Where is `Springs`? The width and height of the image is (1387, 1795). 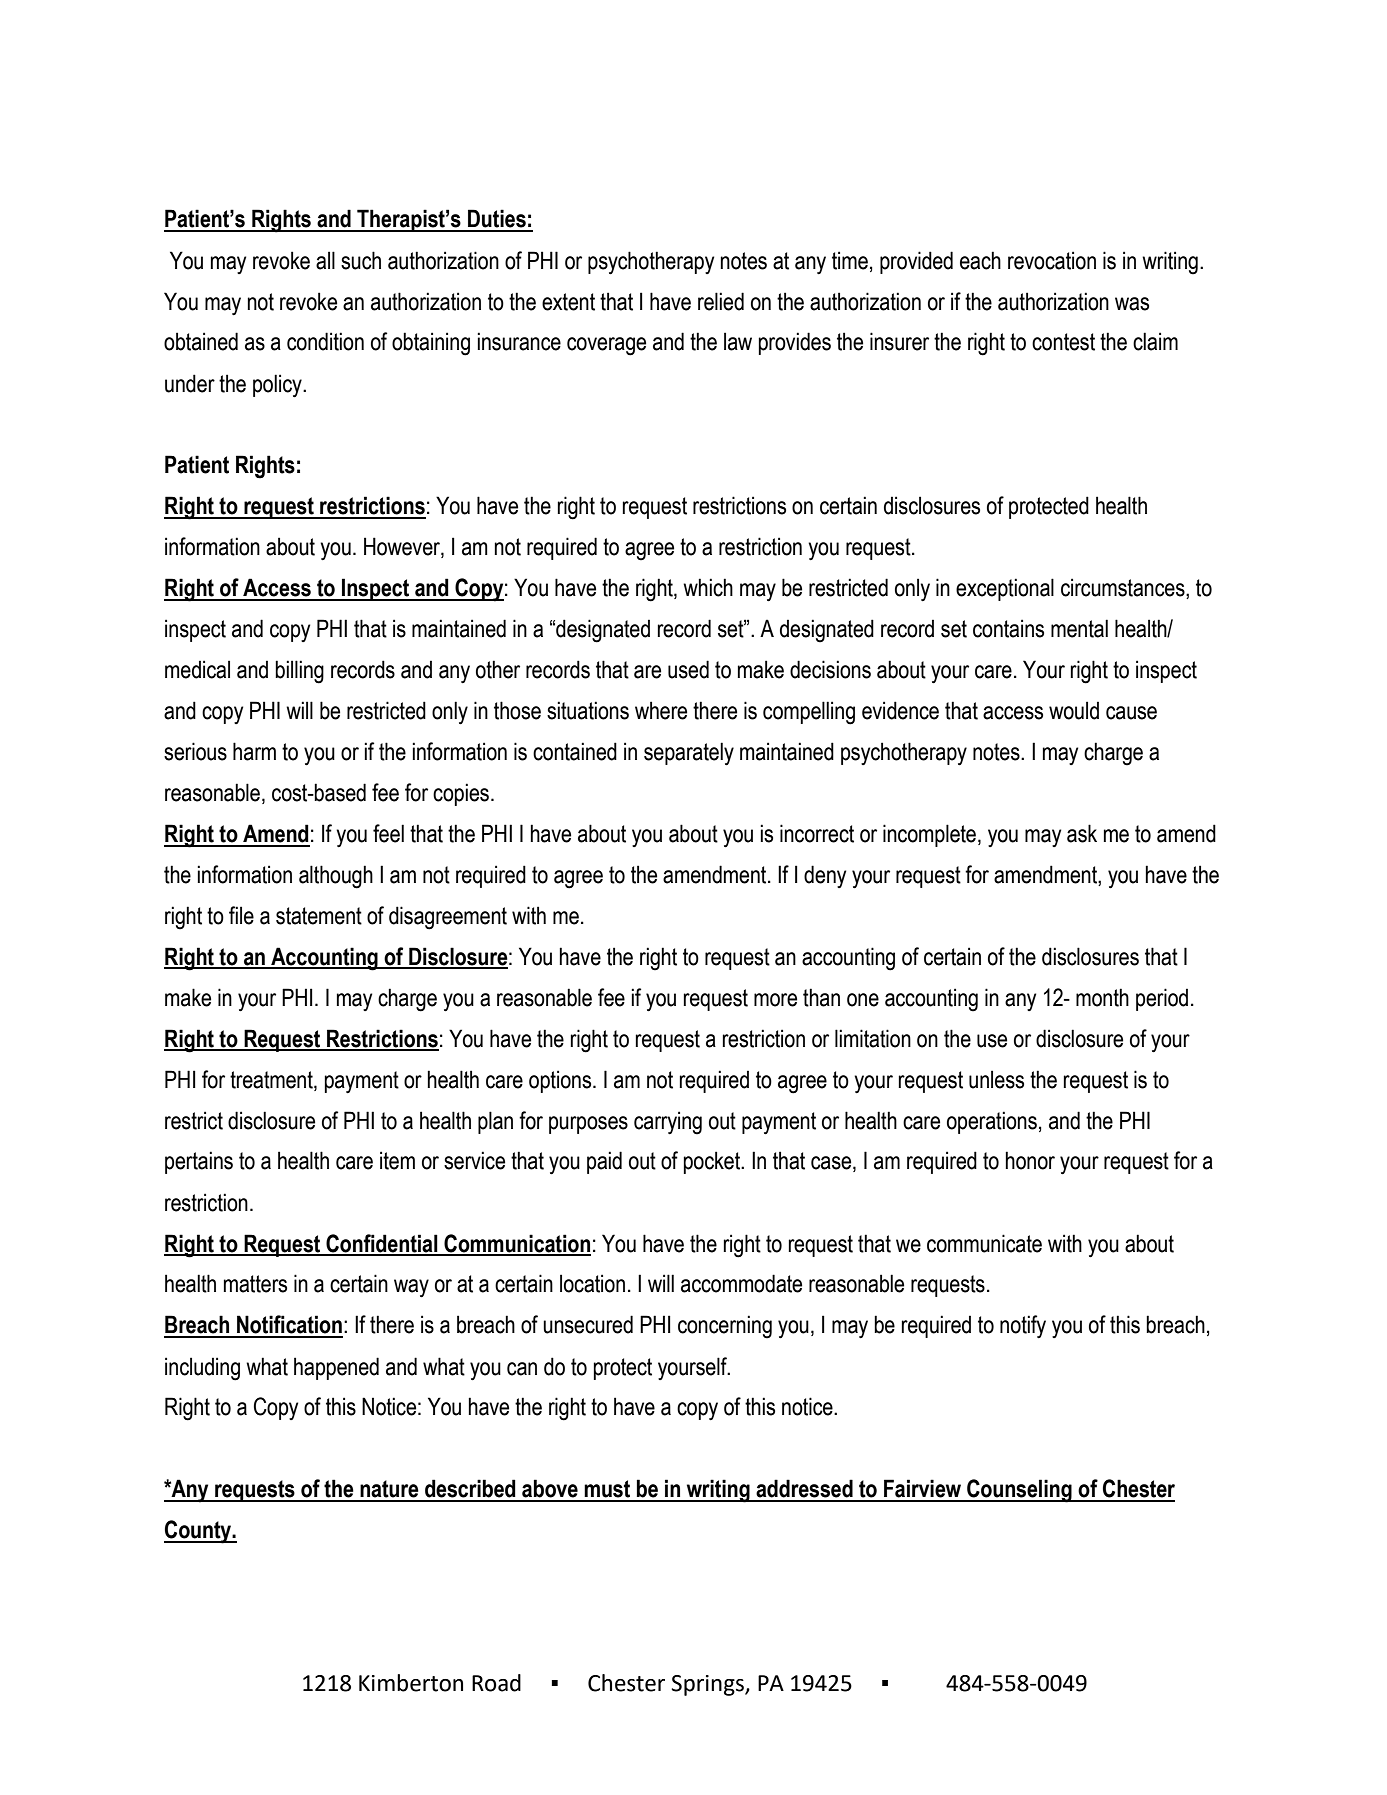 Springs is located at coordinates (708, 1685).
